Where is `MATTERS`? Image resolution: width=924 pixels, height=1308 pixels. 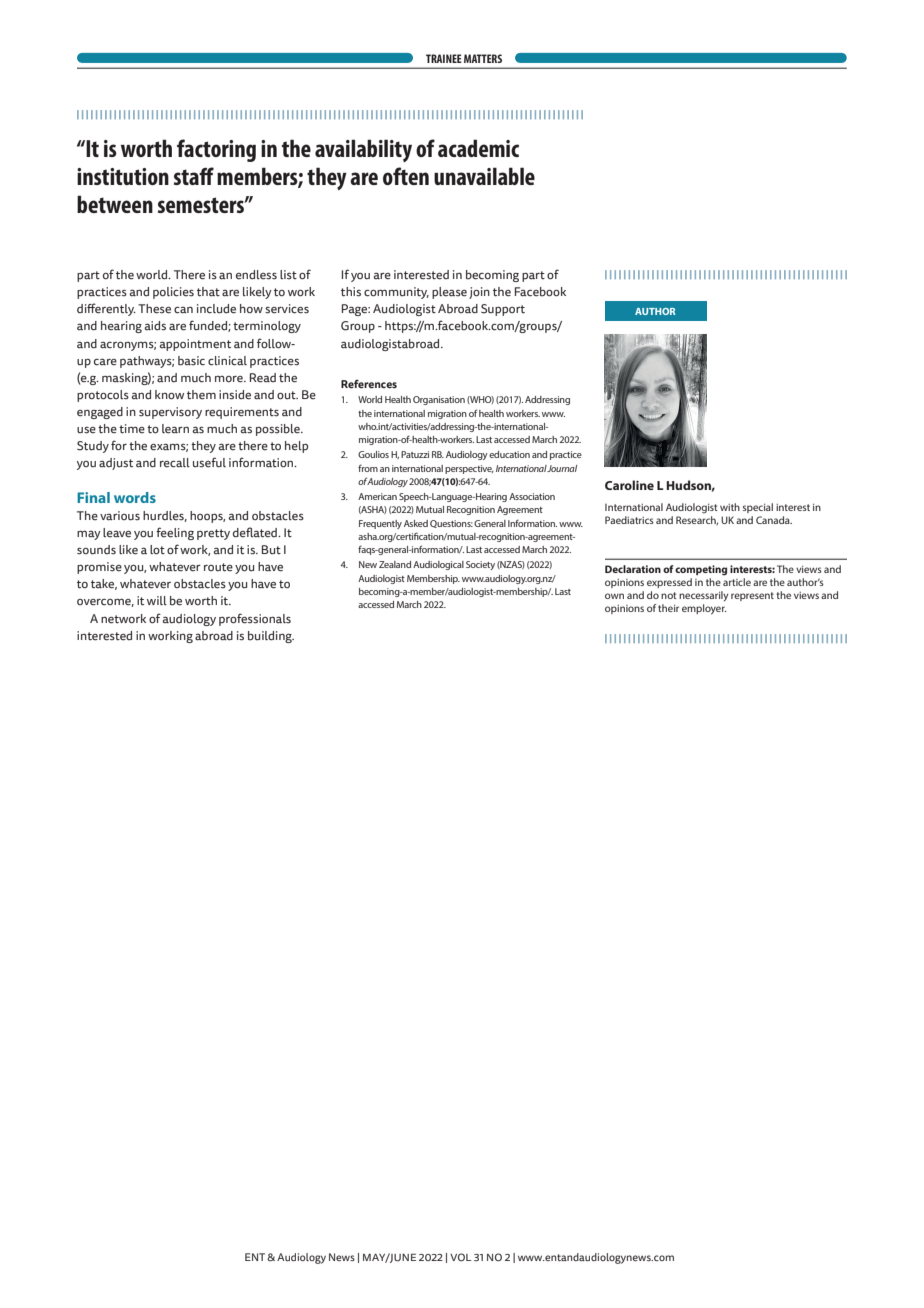
MATTERS is located at coordinates (483, 58).
